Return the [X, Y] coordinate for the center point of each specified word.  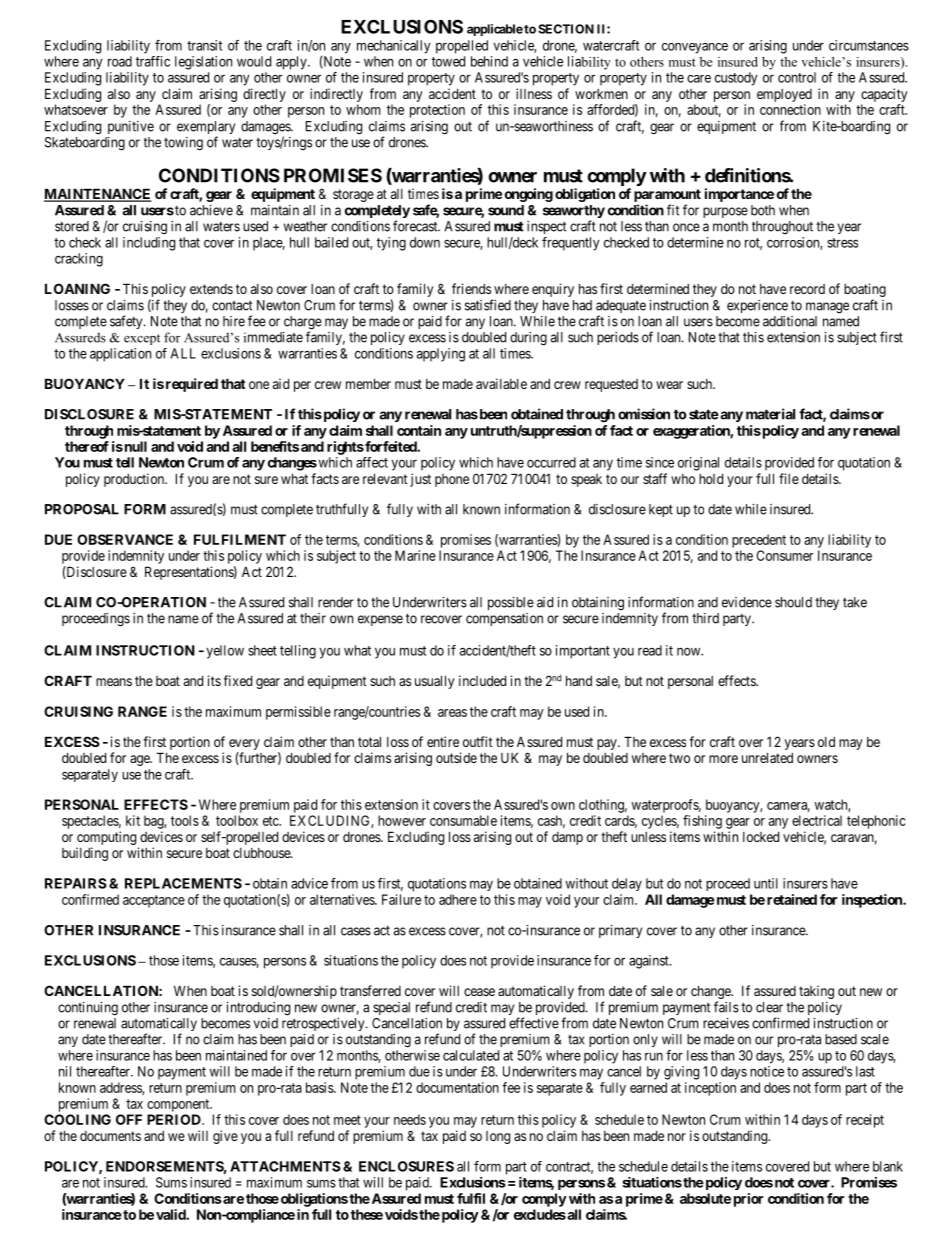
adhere [458, 899]
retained [792, 899]
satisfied [488, 305]
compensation [504, 619]
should [793, 602]
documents [110, 1136]
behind [489, 61]
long [498, 1137]
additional [790, 321]
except [142, 339]
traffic [153, 61]
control [797, 77]
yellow [225, 652]
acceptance [154, 901]
